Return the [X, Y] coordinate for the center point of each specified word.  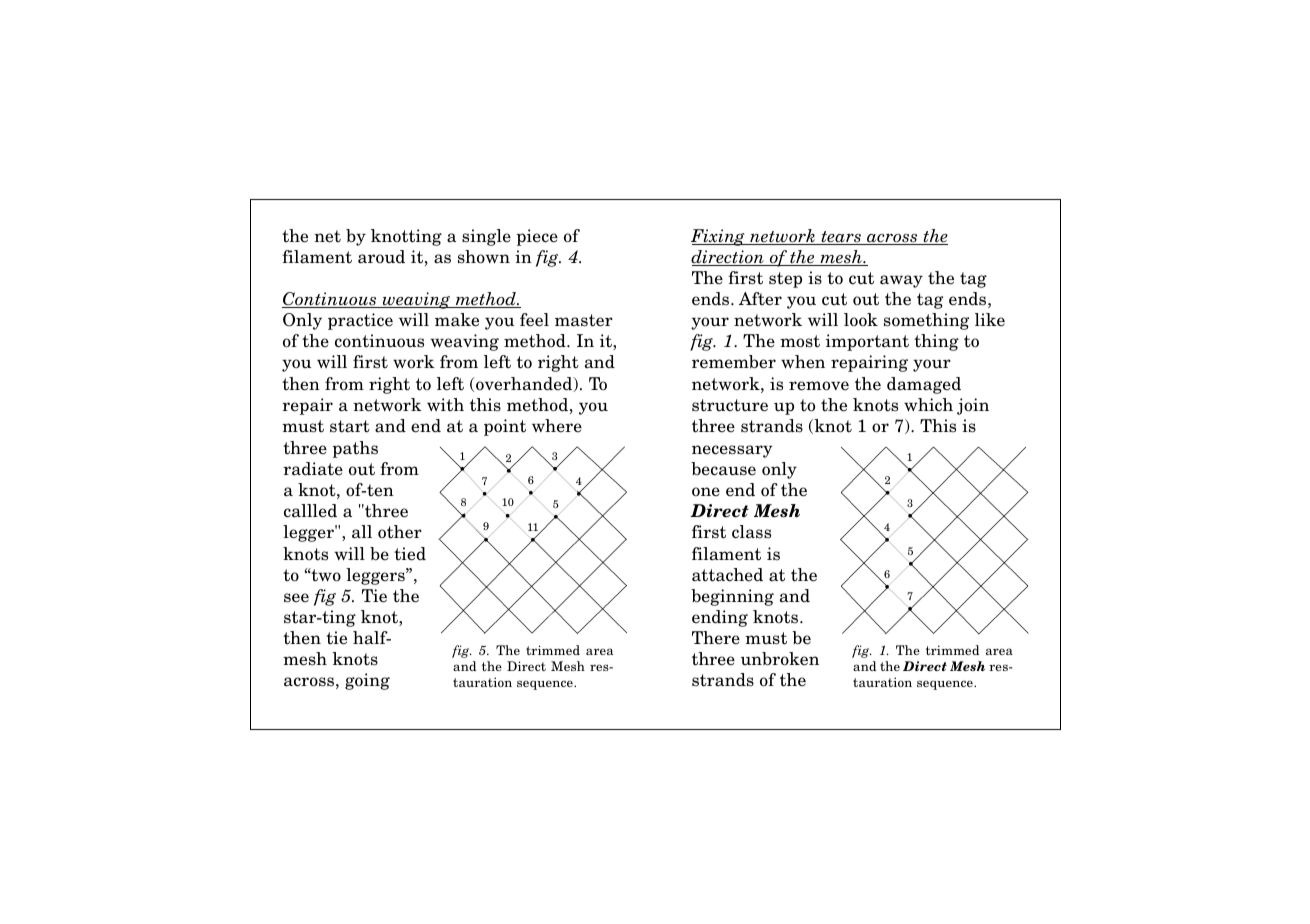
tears [841, 238]
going [367, 681]
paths [355, 449]
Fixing [719, 237]
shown [484, 257]
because [723, 469]
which [928, 405]
